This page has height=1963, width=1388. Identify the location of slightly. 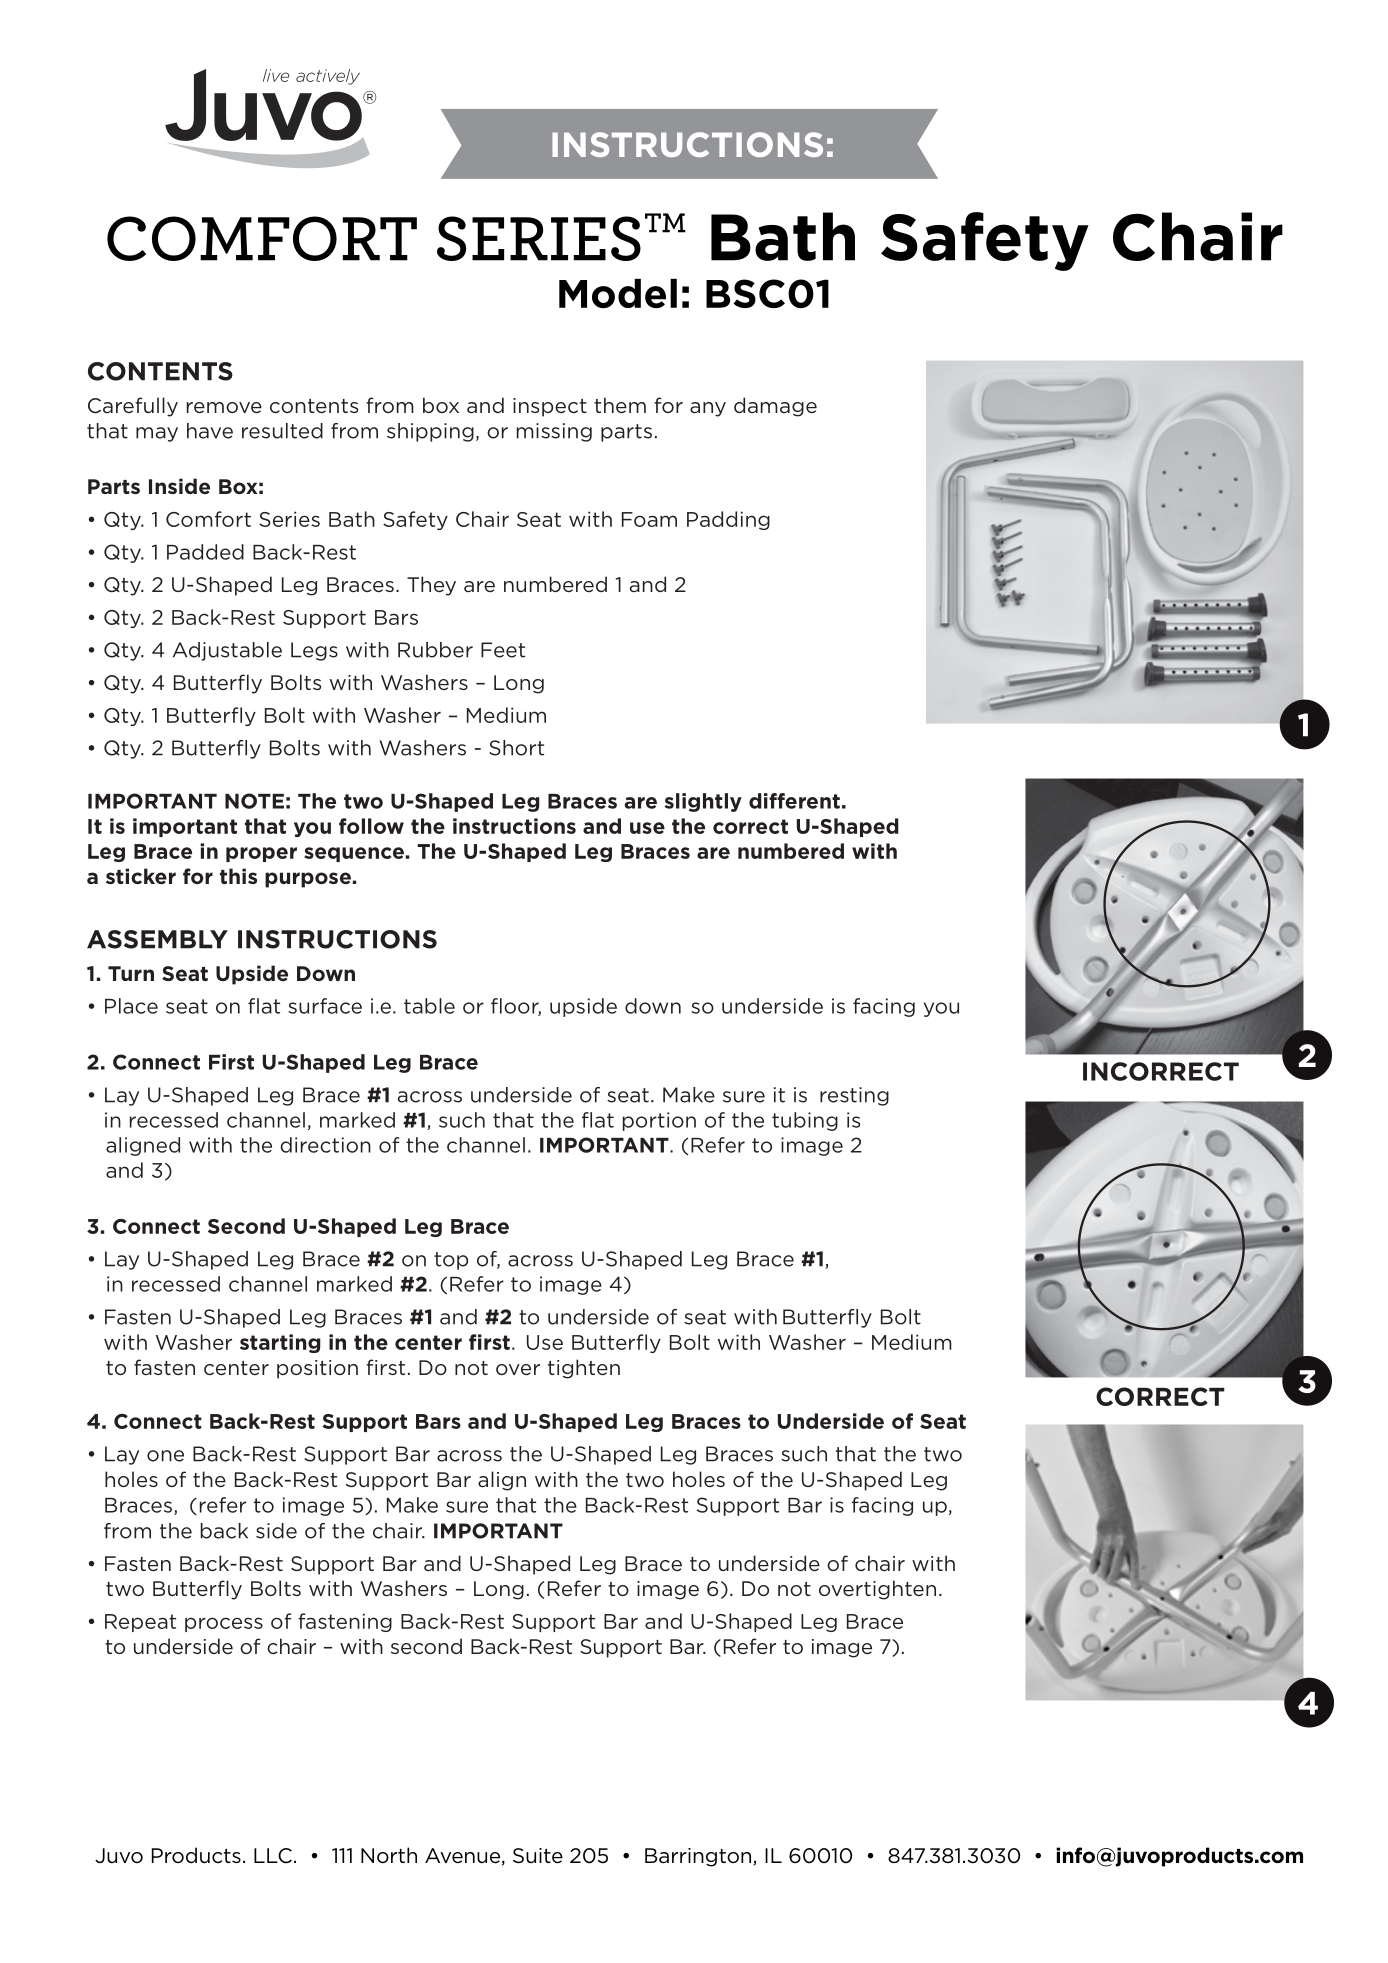
(703, 802).
